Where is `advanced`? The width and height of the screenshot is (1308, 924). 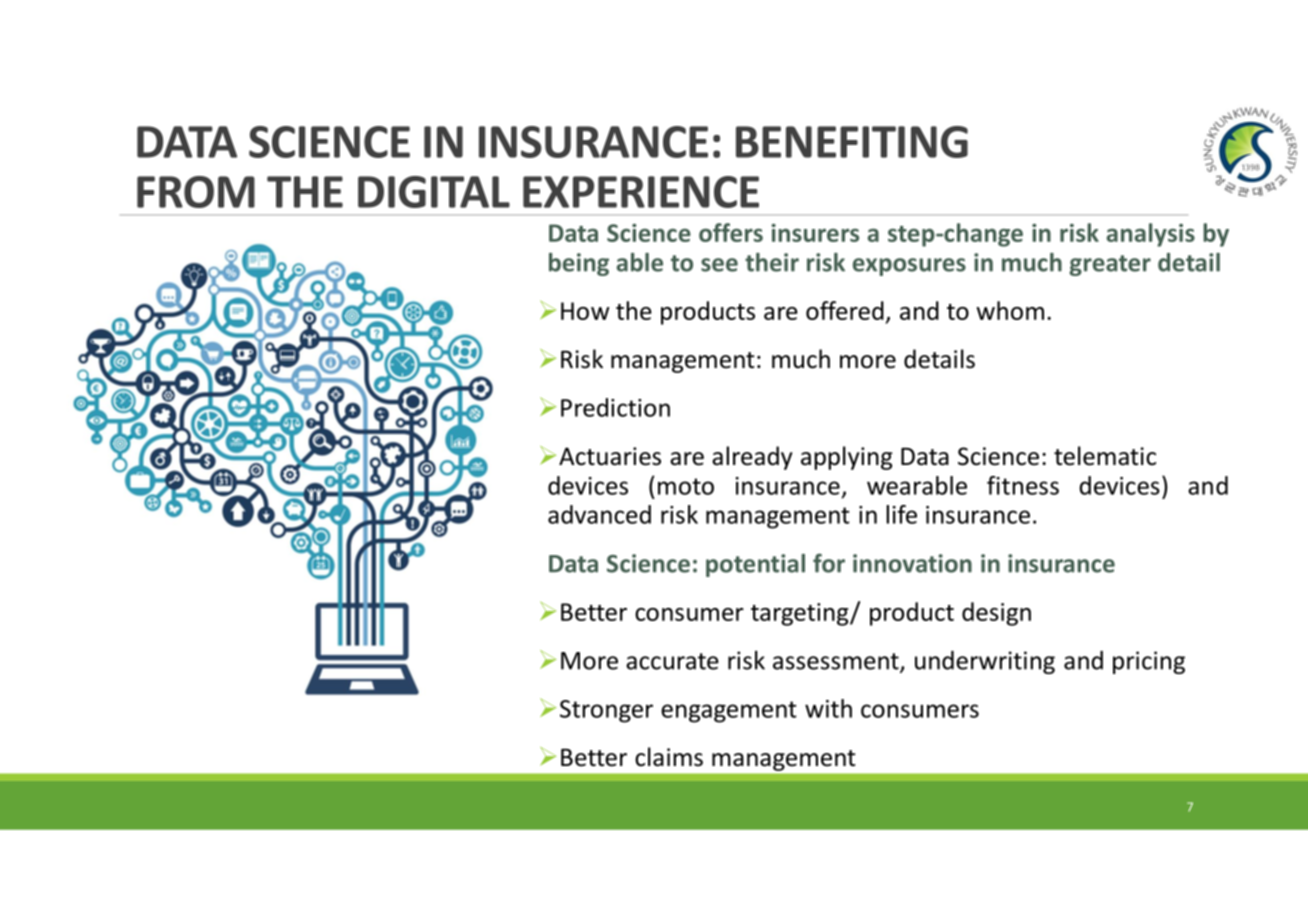 advanced is located at coordinates (599, 514).
